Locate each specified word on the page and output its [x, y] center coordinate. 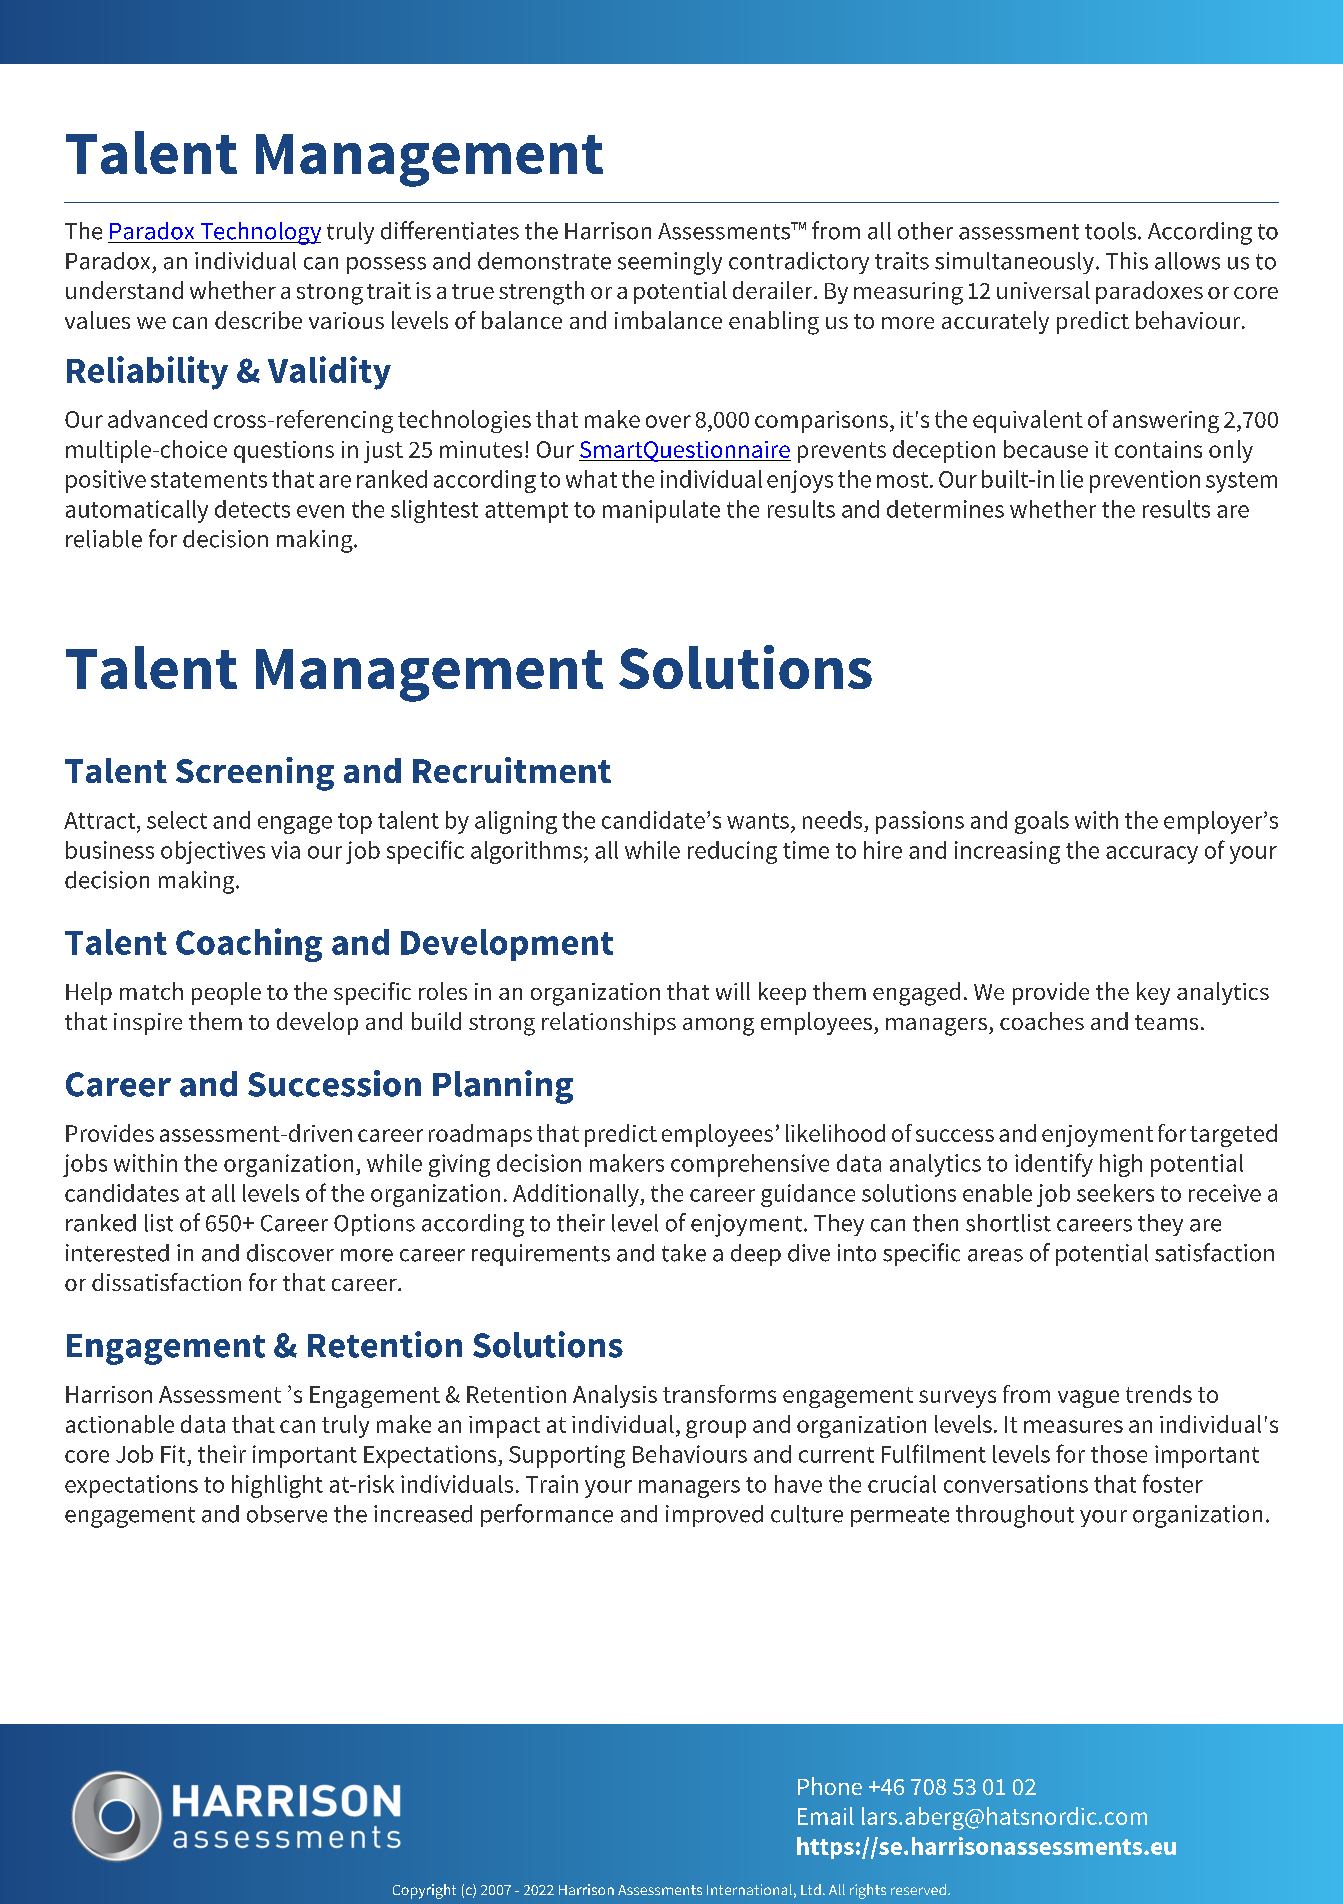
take [684, 1253]
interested [117, 1253]
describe [258, 320]
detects [252, 509]
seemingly [670, 263]
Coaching [249, 945]
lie [1072, 479]
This [1127, 261]
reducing [732, 852]
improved [714, 1516]
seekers [1115, 1193]
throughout [1015, 1516]
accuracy [1152, 855]
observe [287, 1514]
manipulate [661, 511]
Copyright [424, 1891]
